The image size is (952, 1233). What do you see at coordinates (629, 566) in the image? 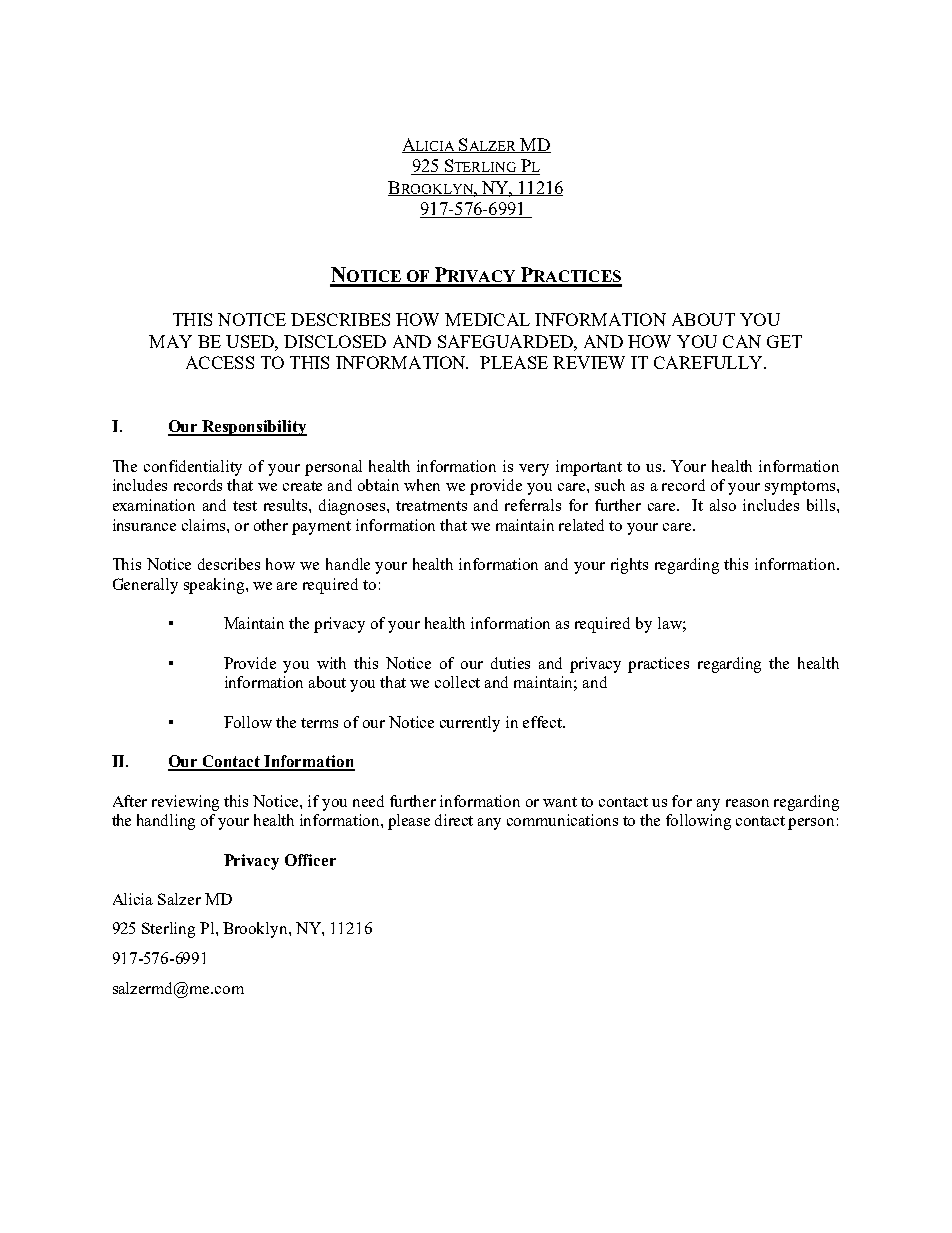
I see `rights` at bounding box center [629, 566].
